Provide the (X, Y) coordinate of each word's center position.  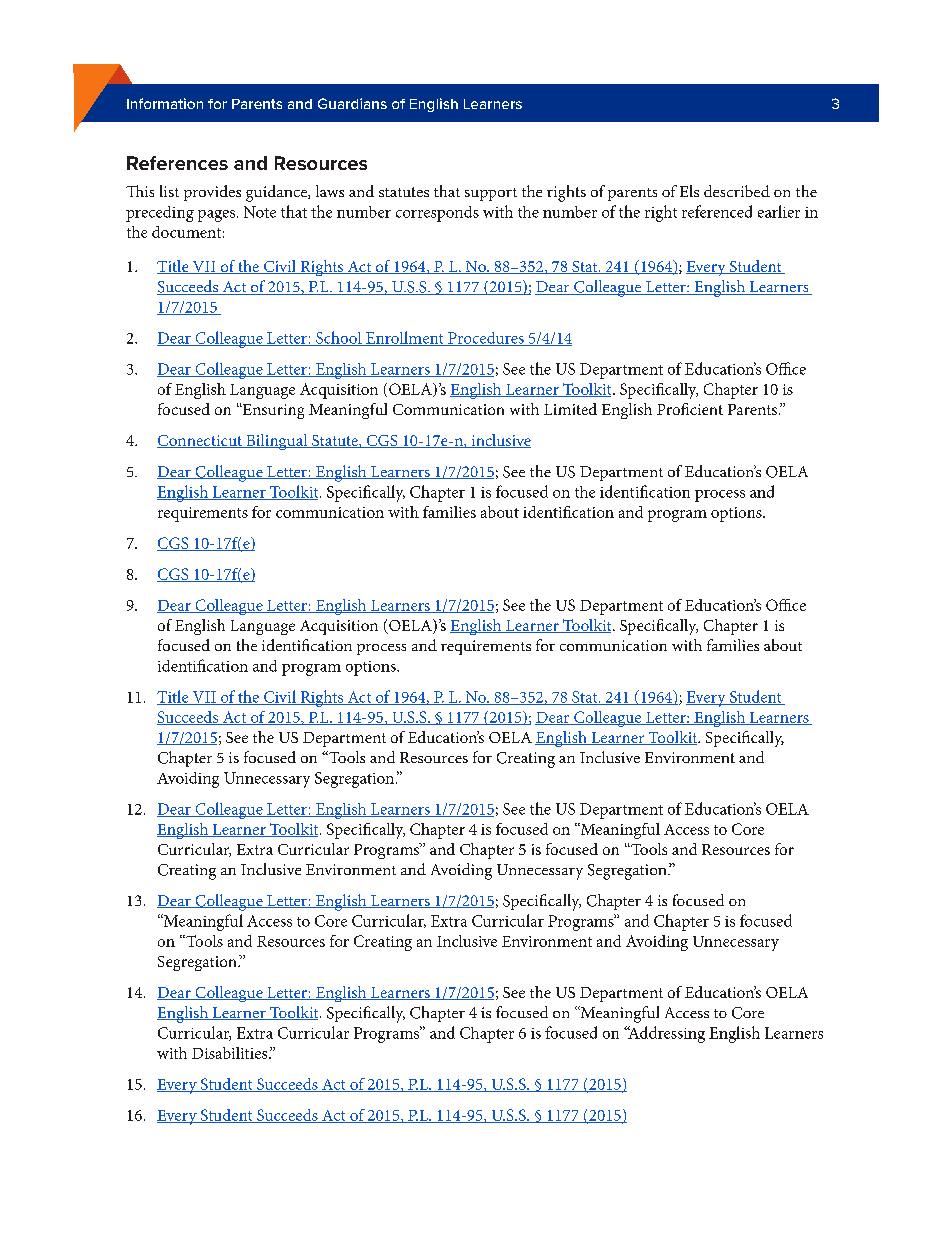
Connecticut (200, 441)
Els (689, 191)
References (177, 163)
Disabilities (231, 1053)
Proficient (690, 409)
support (491, 194)
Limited (570, 409)
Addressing (665, 1034)
